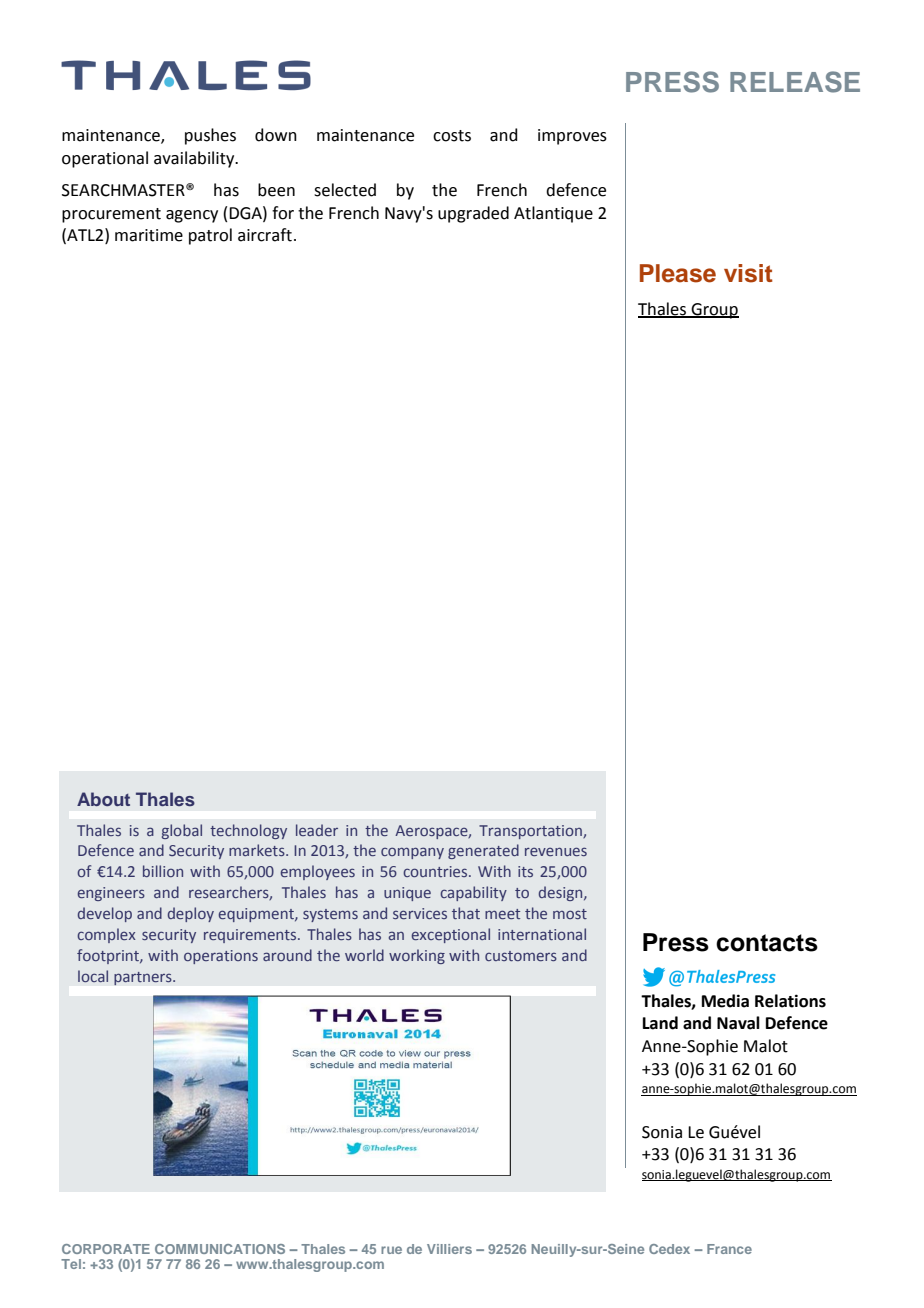 The width and height of the image is (924, 1308). Describe the element at coordinates (210, 136) in the image. I see `pushes` at that location.
